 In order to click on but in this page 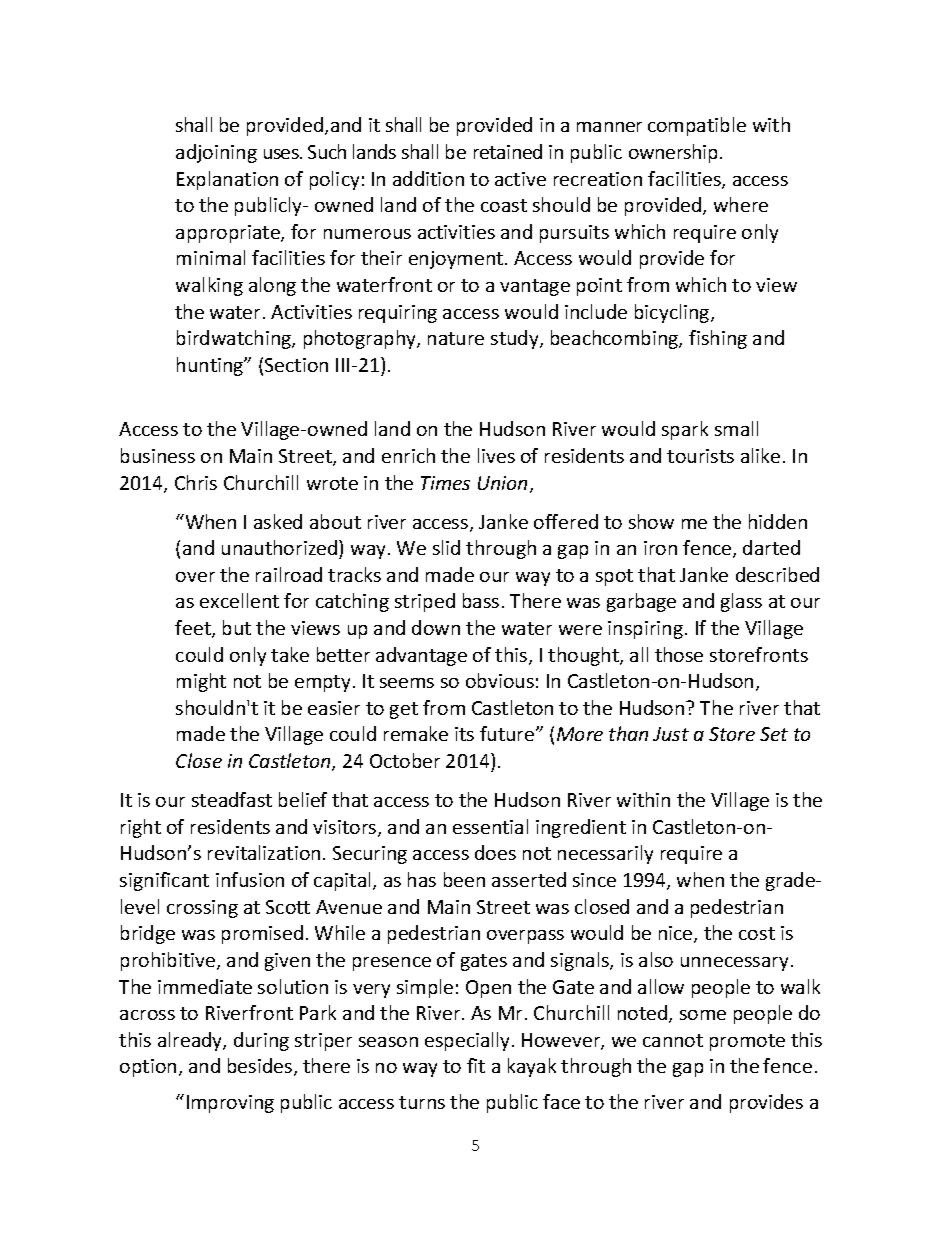, I will do `click(237, 627)`.
